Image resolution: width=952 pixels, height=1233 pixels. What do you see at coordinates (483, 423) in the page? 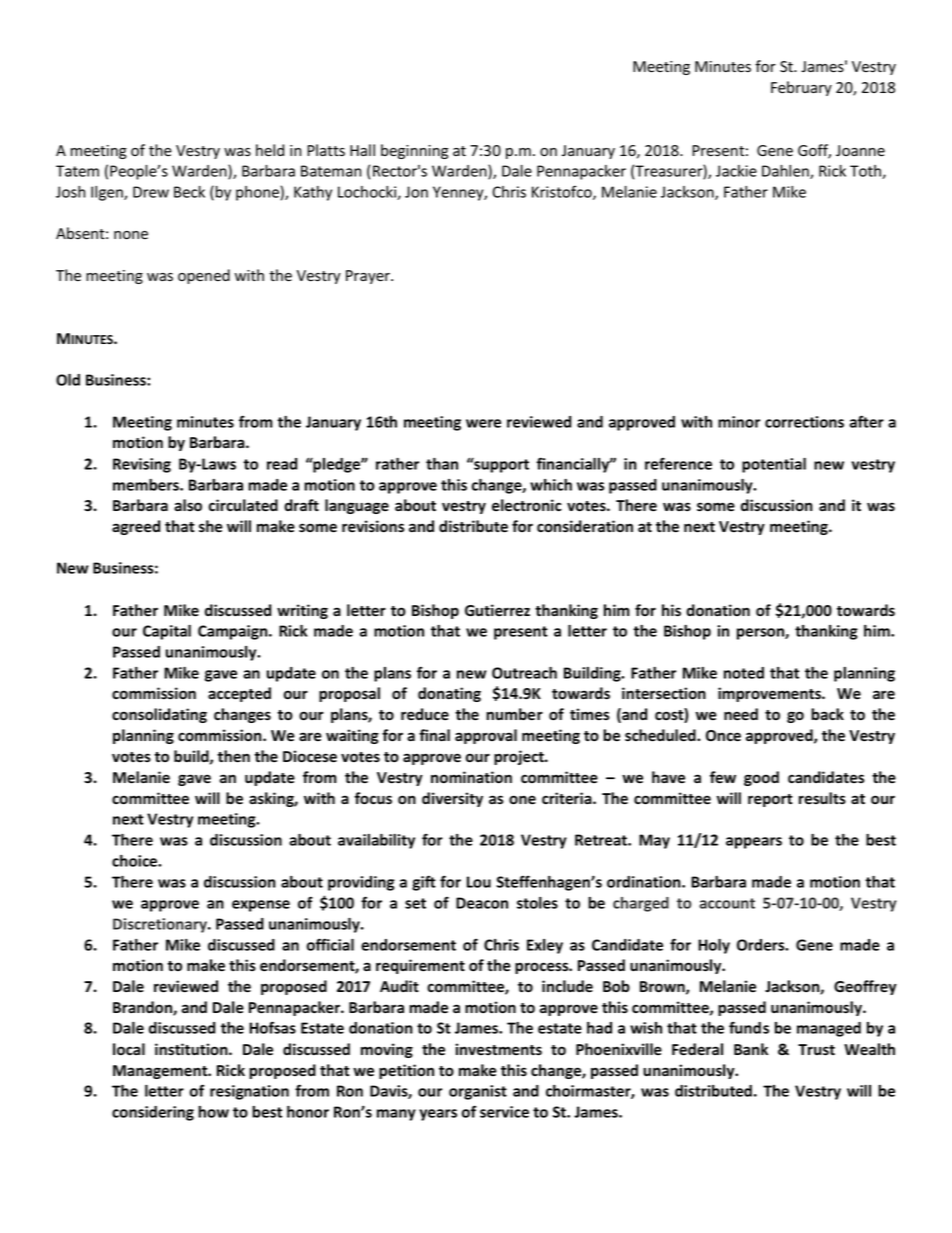
I see `were` at bounding box center [483, 423].
